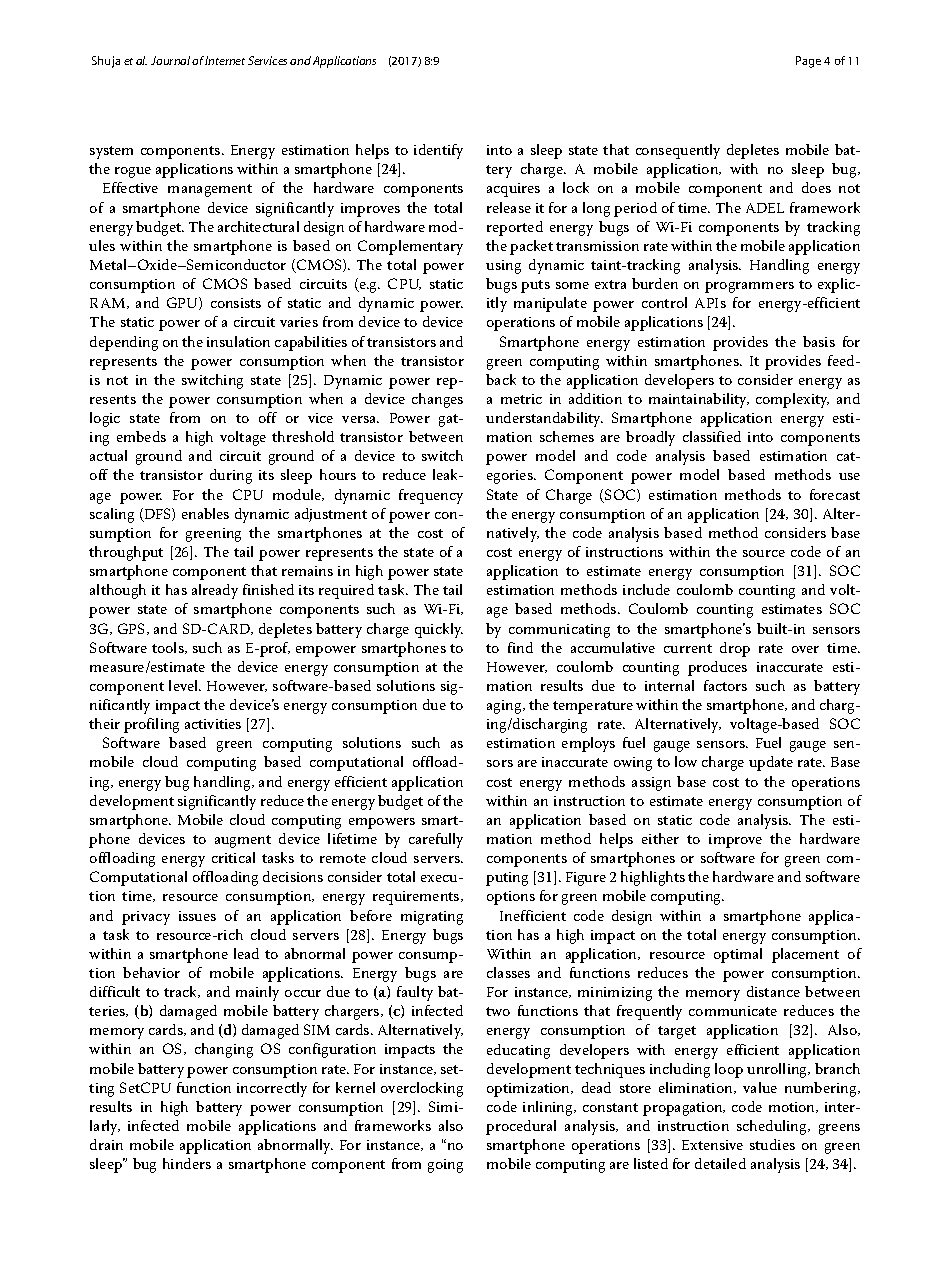 The height and width of the page is (1266, 952). I want to click on hinders, so click(187, 1163).
